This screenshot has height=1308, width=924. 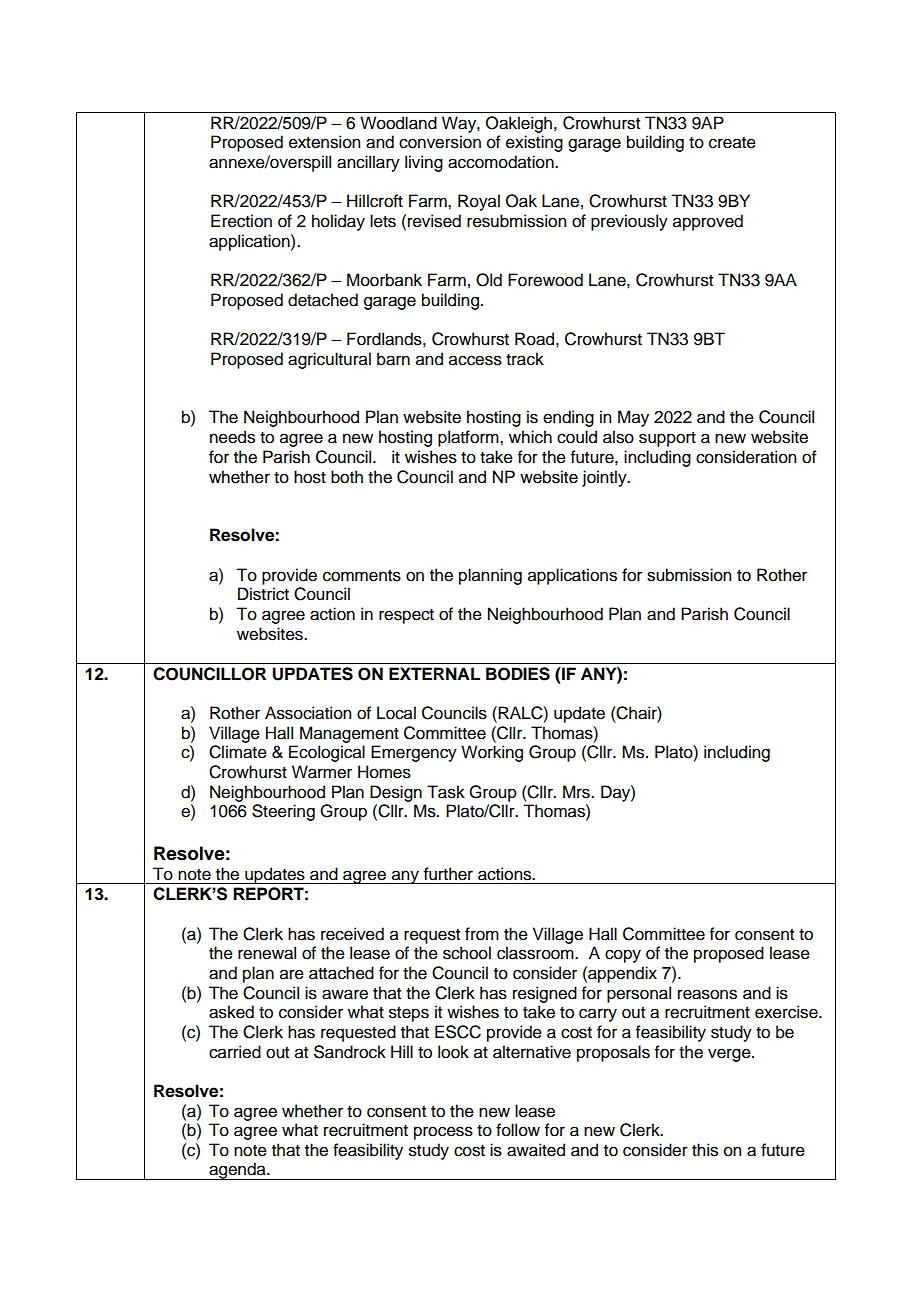 What do you see at coordinates (502, 162) in the screenshot?
I see `accomodation` at bounding box center [502, 162].
